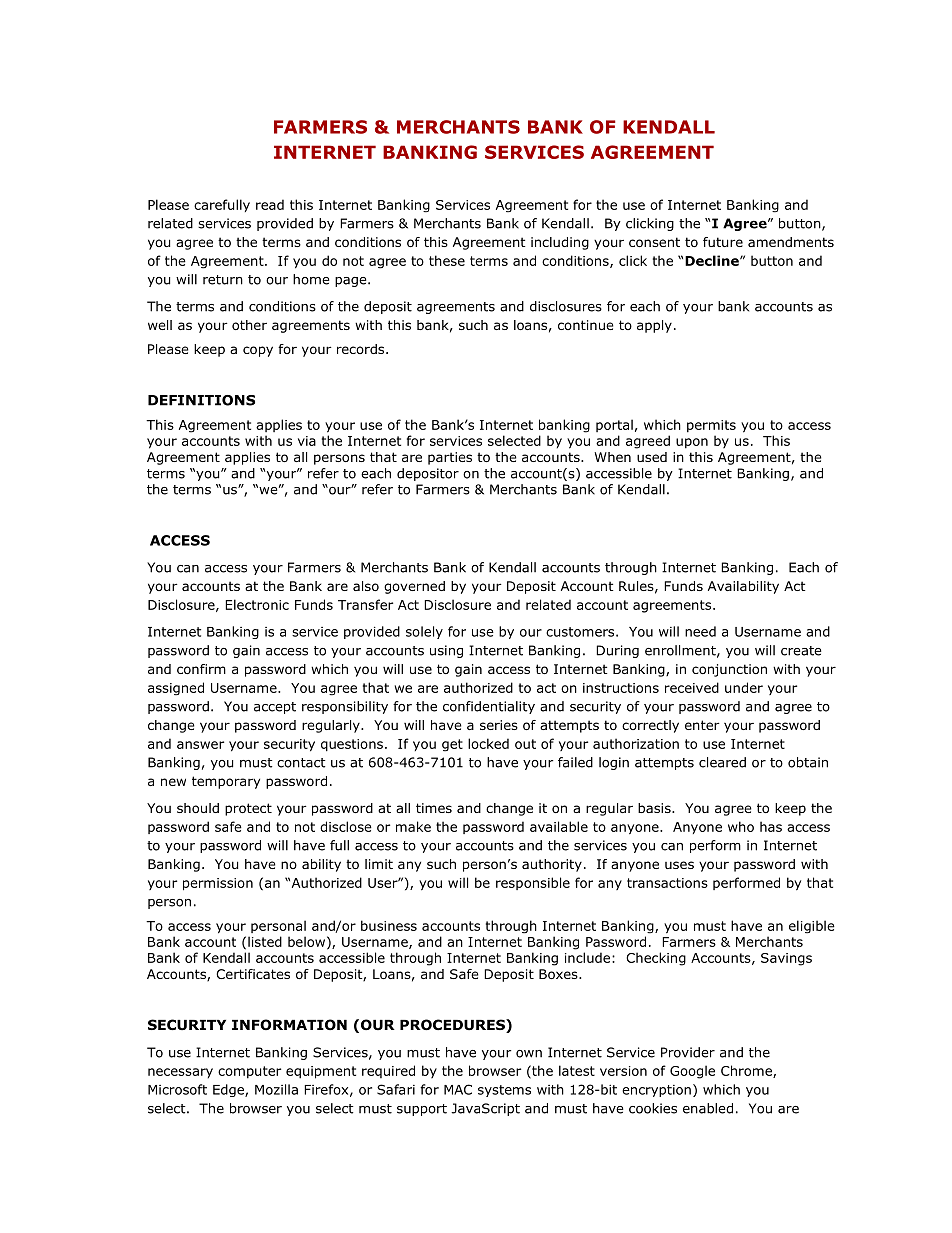 The image size is (952, 1233). What do you see at coordinates (679, 865) in the screenshot?
I see `uses` at bounding box center [679, 865].
